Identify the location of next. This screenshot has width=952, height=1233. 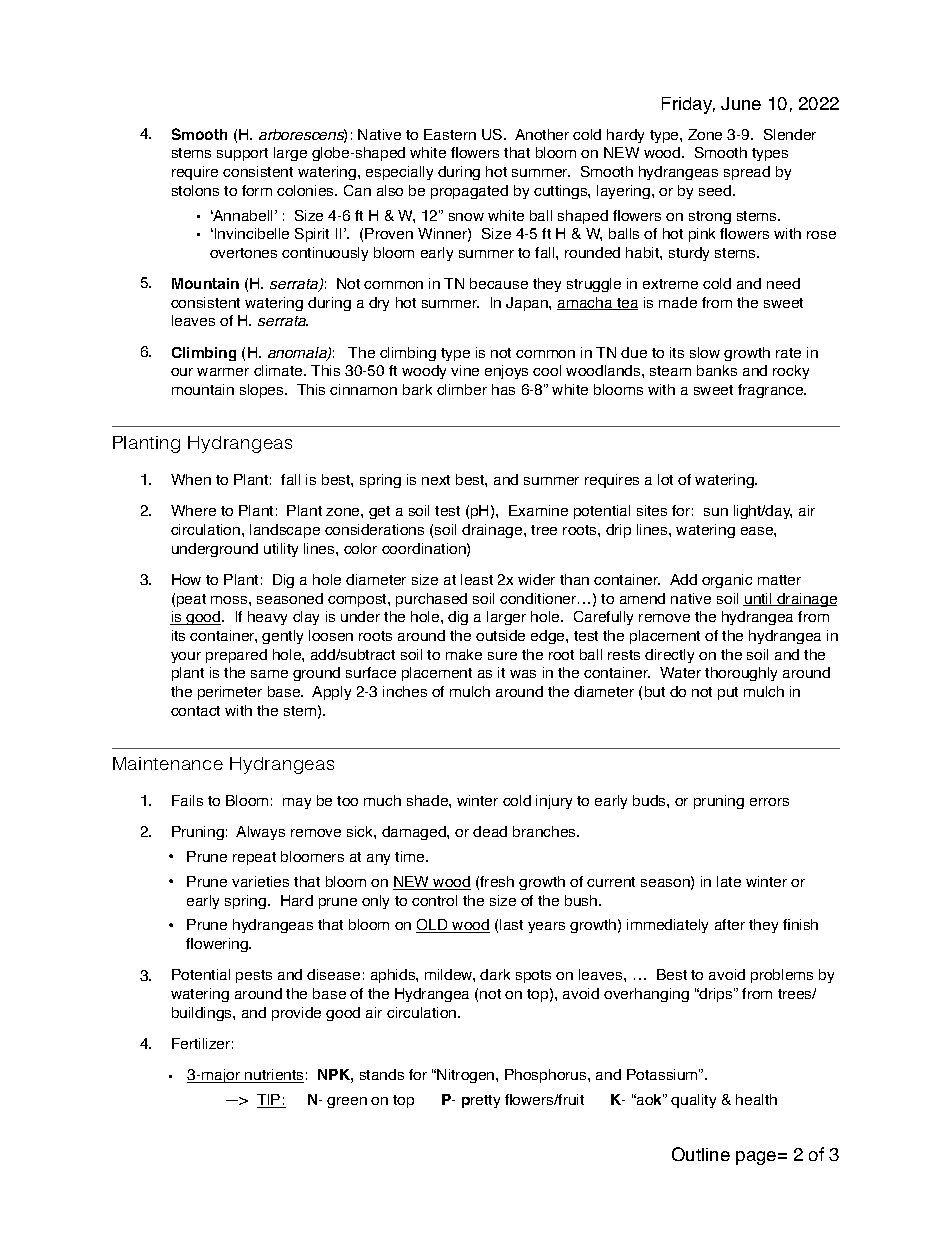
(436, 480).
